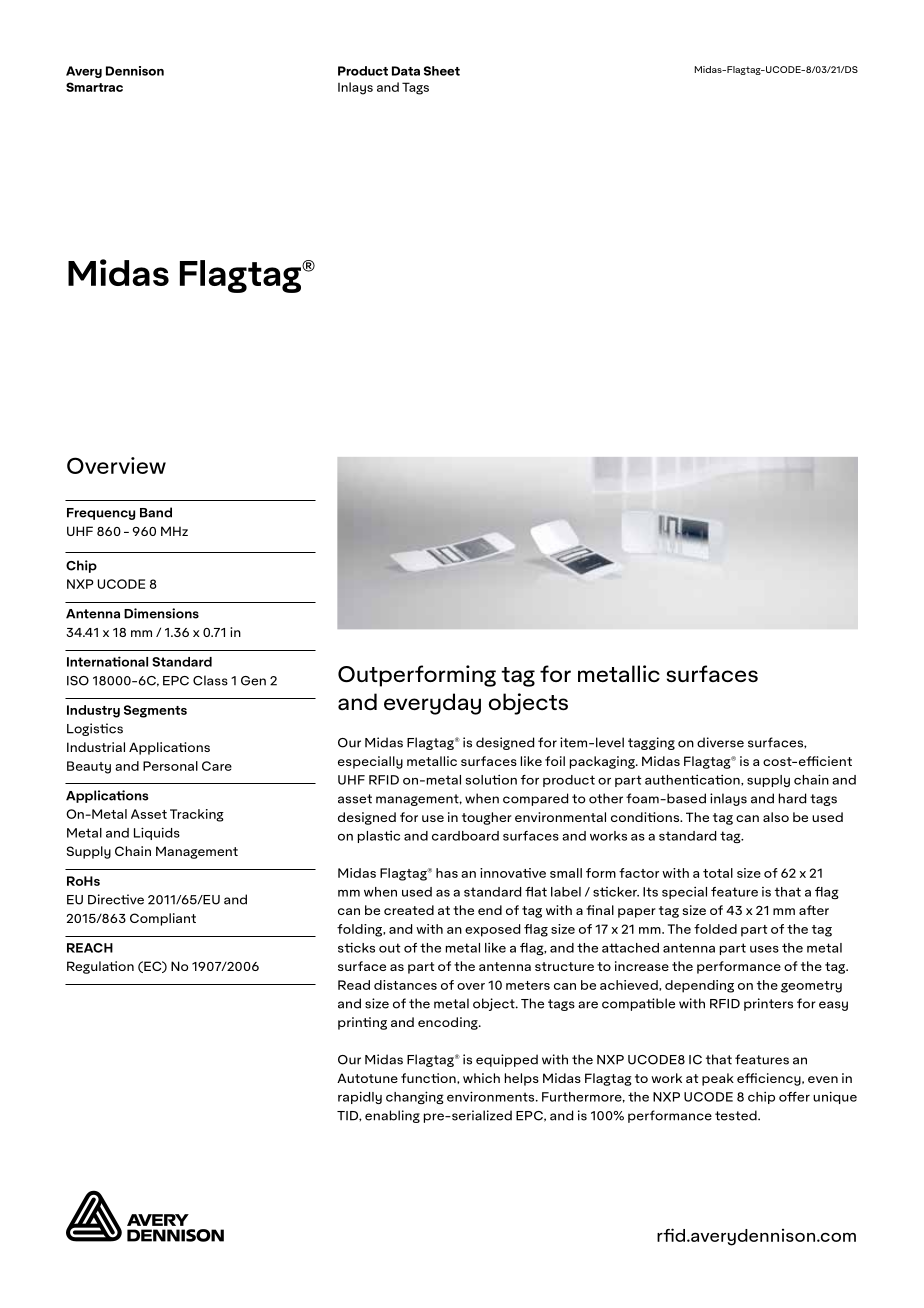 Image resolution: width=924 pixels, height=1308 pixels. Describe the element at coordinates (442, 71) in the screenshot. I see `Sheet` at that location.
